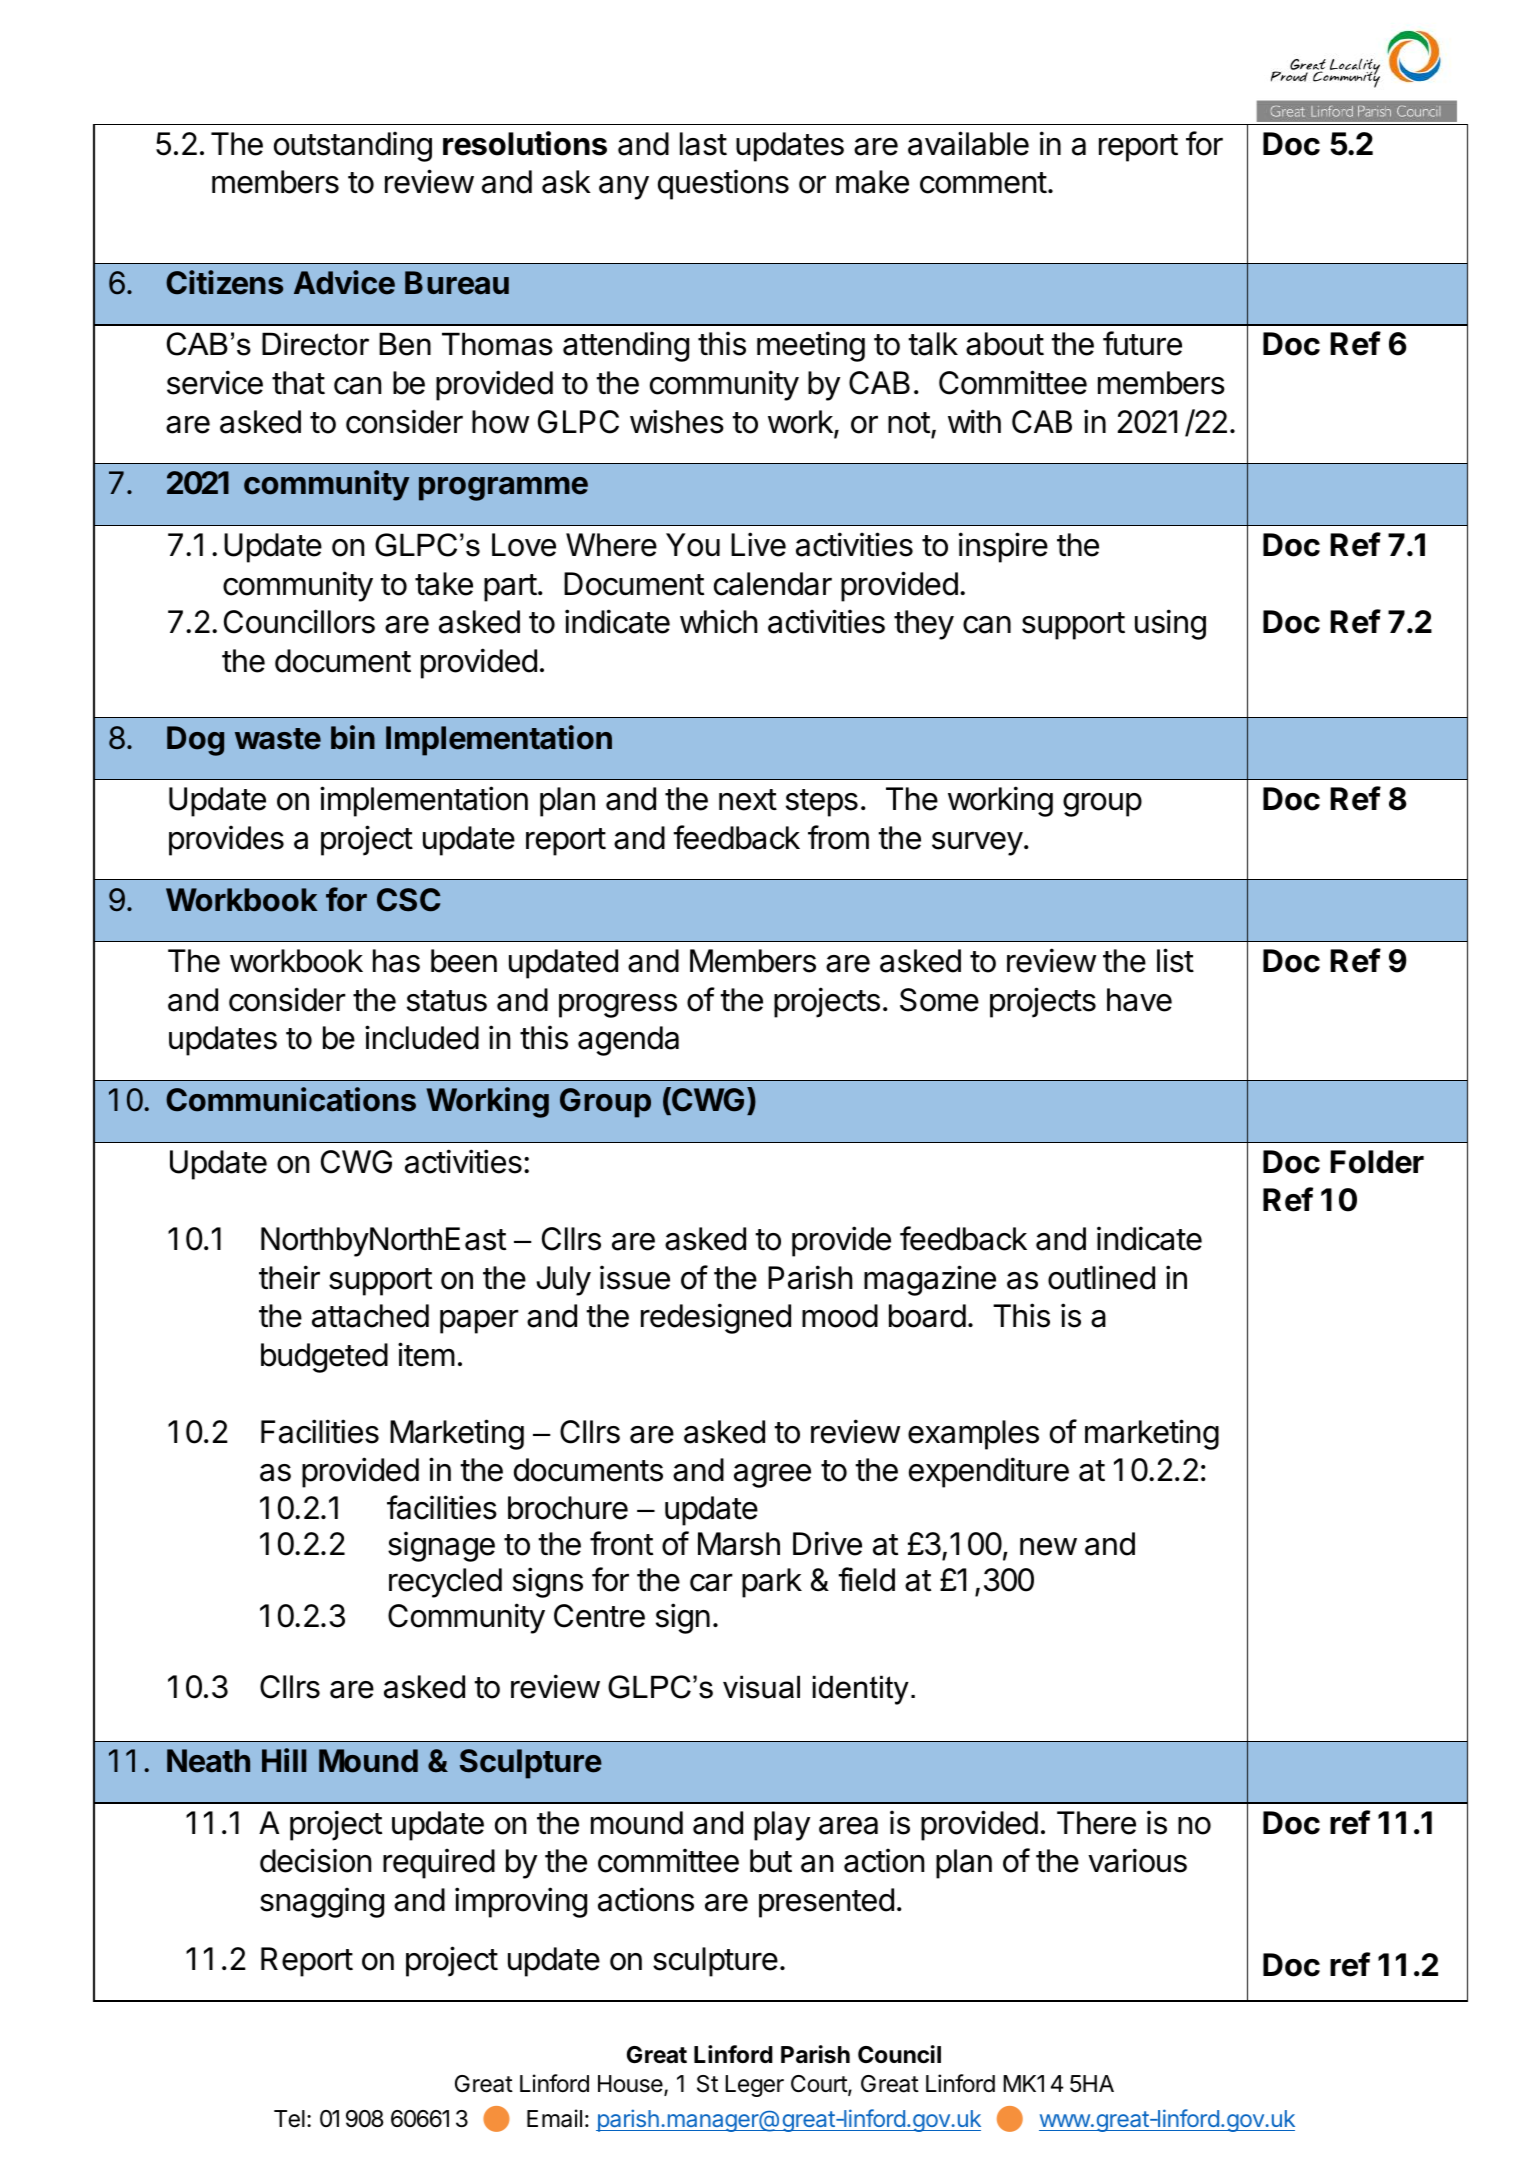 The height and width of the document is (2177, 1539). What do you see at coordinates (1175, 960) in the document?
I see `list` at bounding box center [1175, 960].
